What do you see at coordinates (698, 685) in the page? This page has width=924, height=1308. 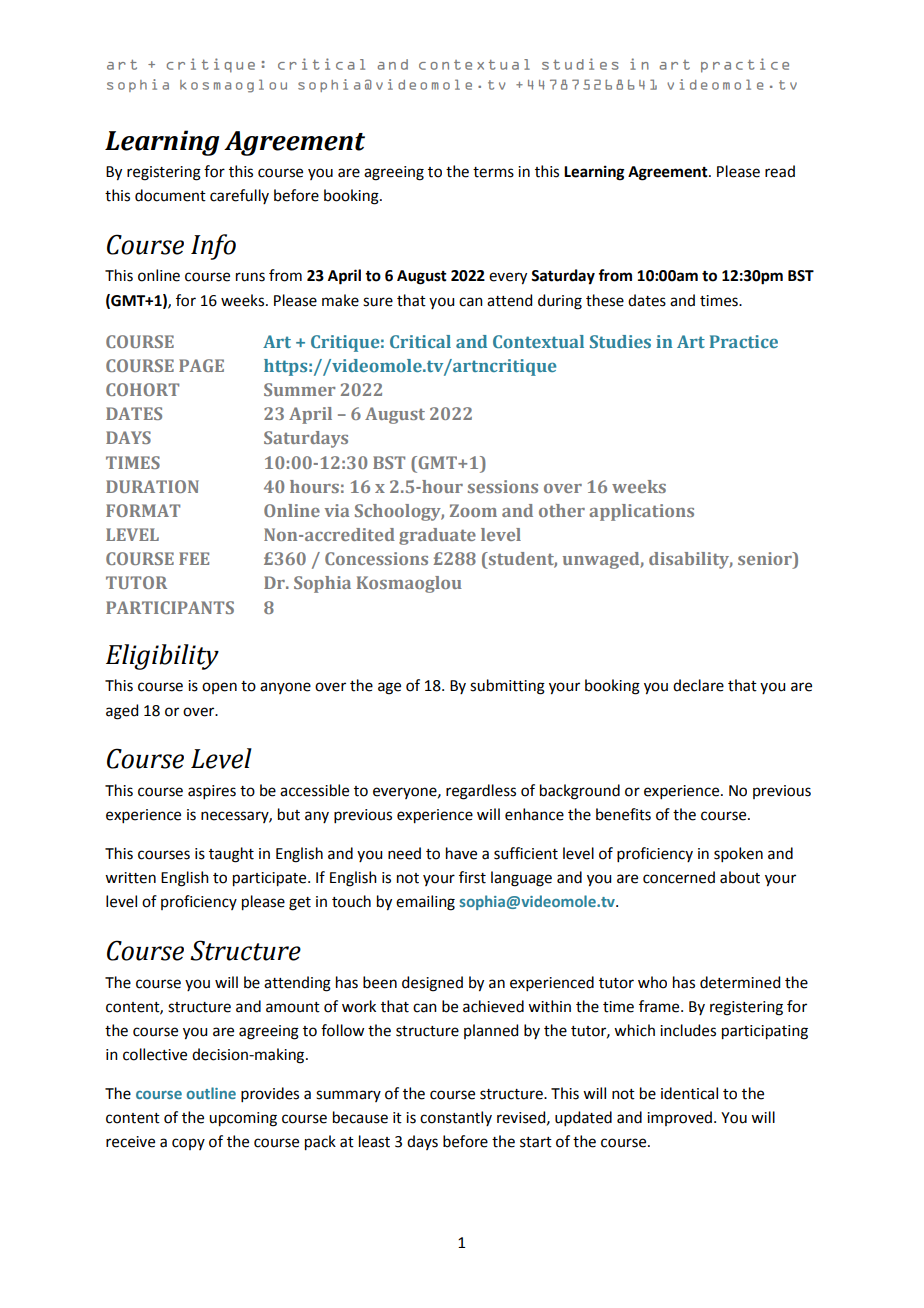 I see `declare` at bounding box center [698, 685].
